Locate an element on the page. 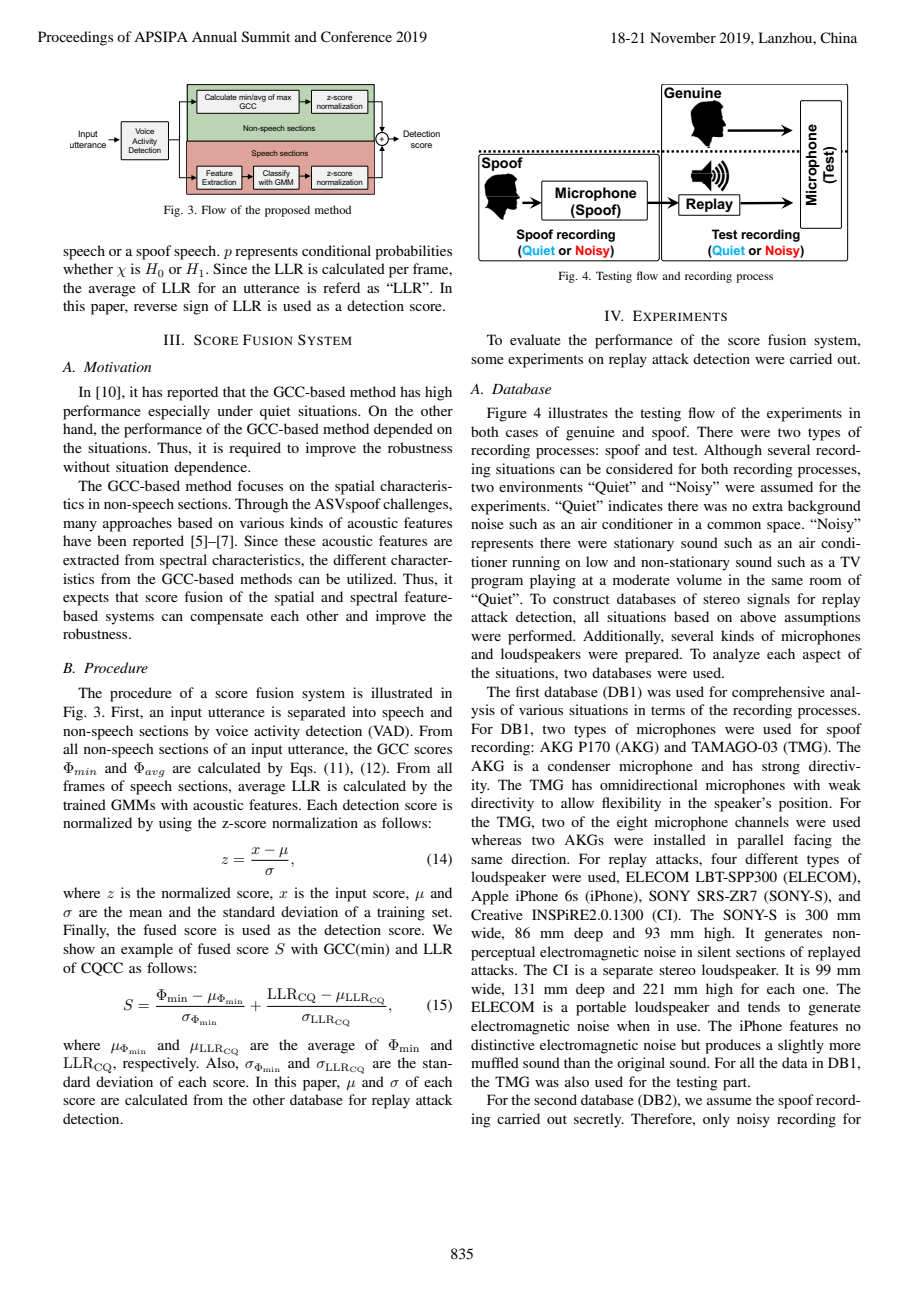 The image size is (924, 1308). illustrated is located at coordinates (402, 692).
